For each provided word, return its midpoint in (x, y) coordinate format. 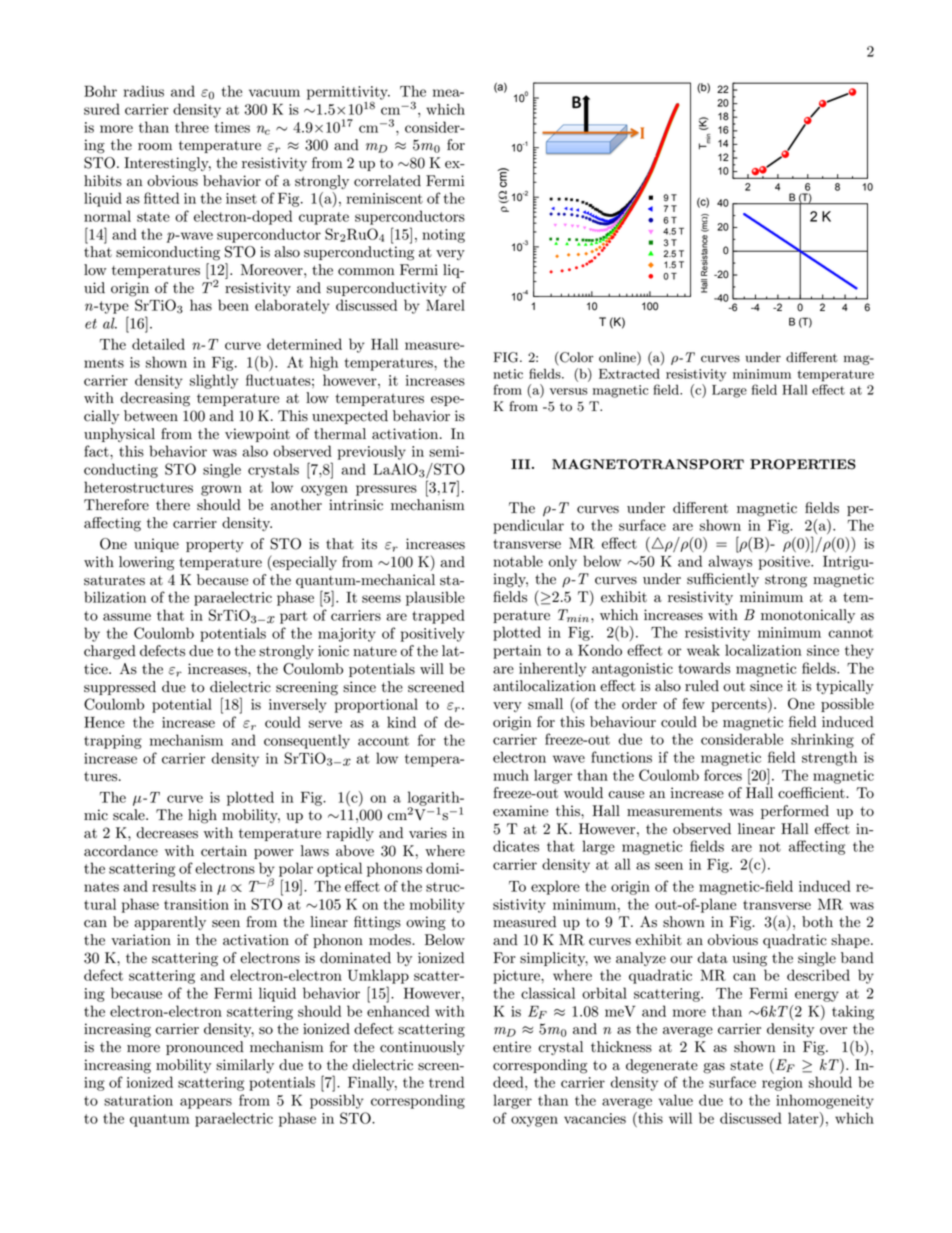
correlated (387, 181)
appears (206, 1103)
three (192, 127)
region (782, 1084)
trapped (438, 616)
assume (127, 617)
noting (443, 236)
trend (446, 1082)
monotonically (808, 616)
